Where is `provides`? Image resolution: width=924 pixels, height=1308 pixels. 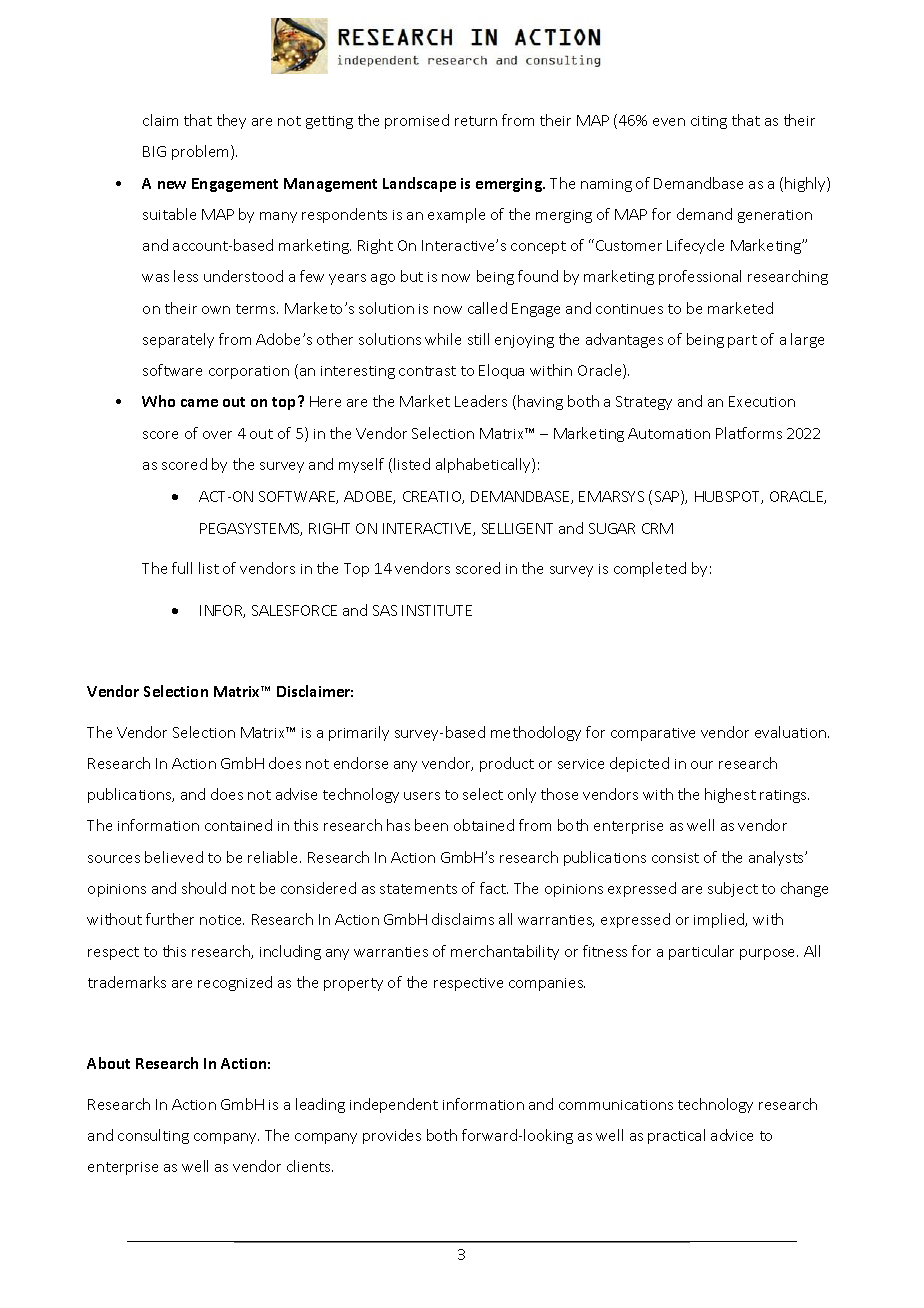 provides is located at coordinates (392, 1136).
